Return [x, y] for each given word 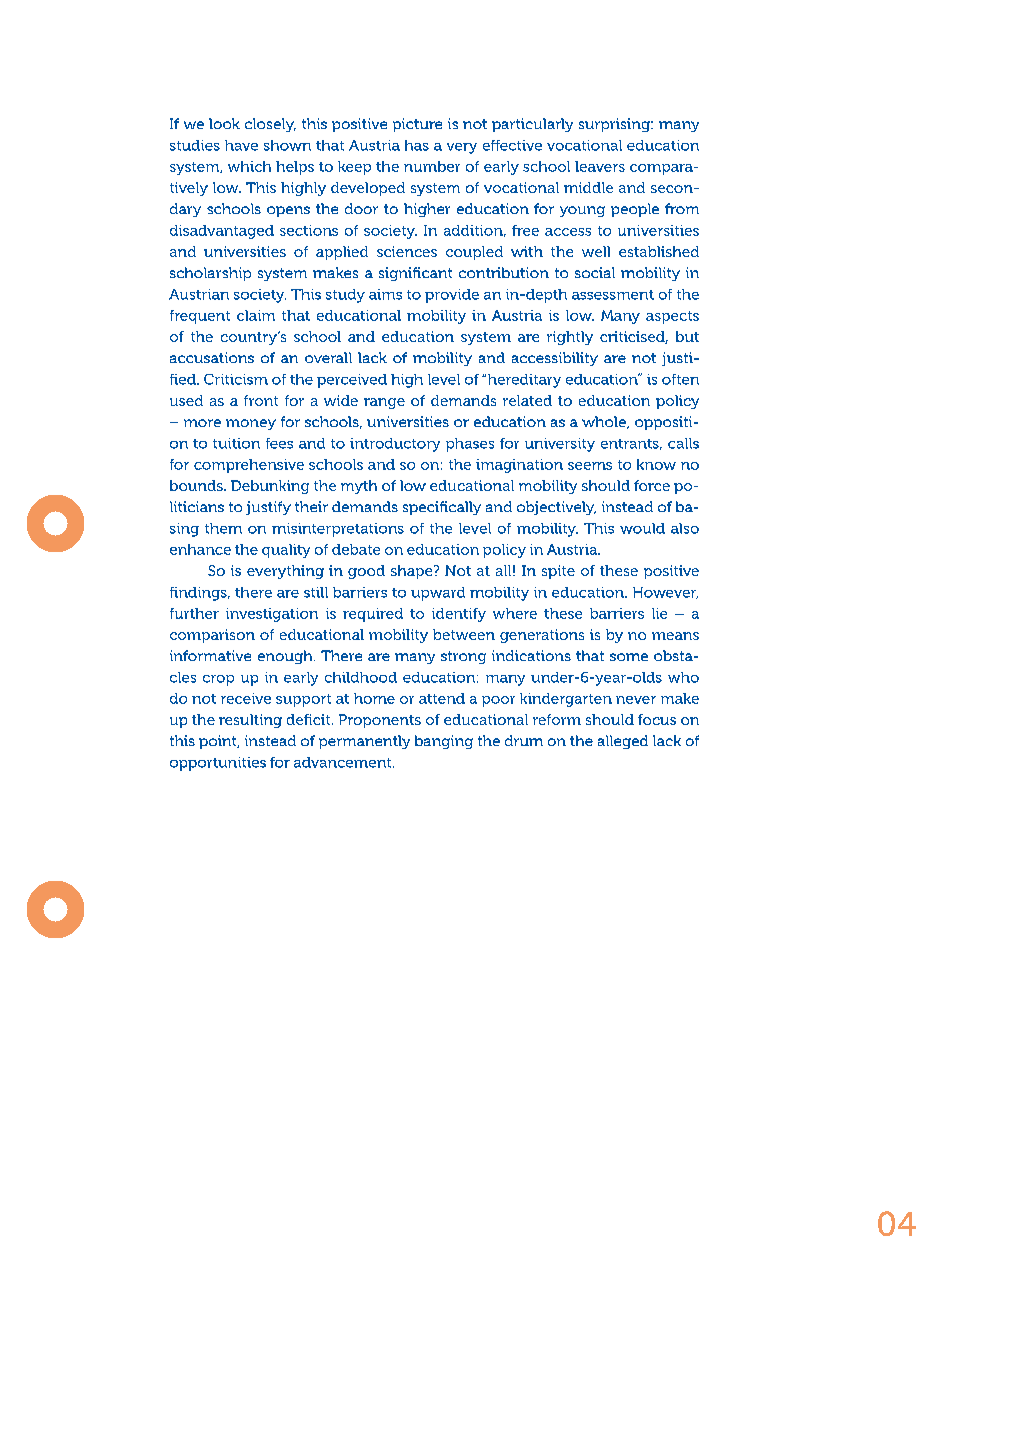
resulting [250, 721]
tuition [236, 443]
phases [470, 445]
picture [417, 125]
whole [605, 422]
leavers [600, 166]
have [241, 145]
